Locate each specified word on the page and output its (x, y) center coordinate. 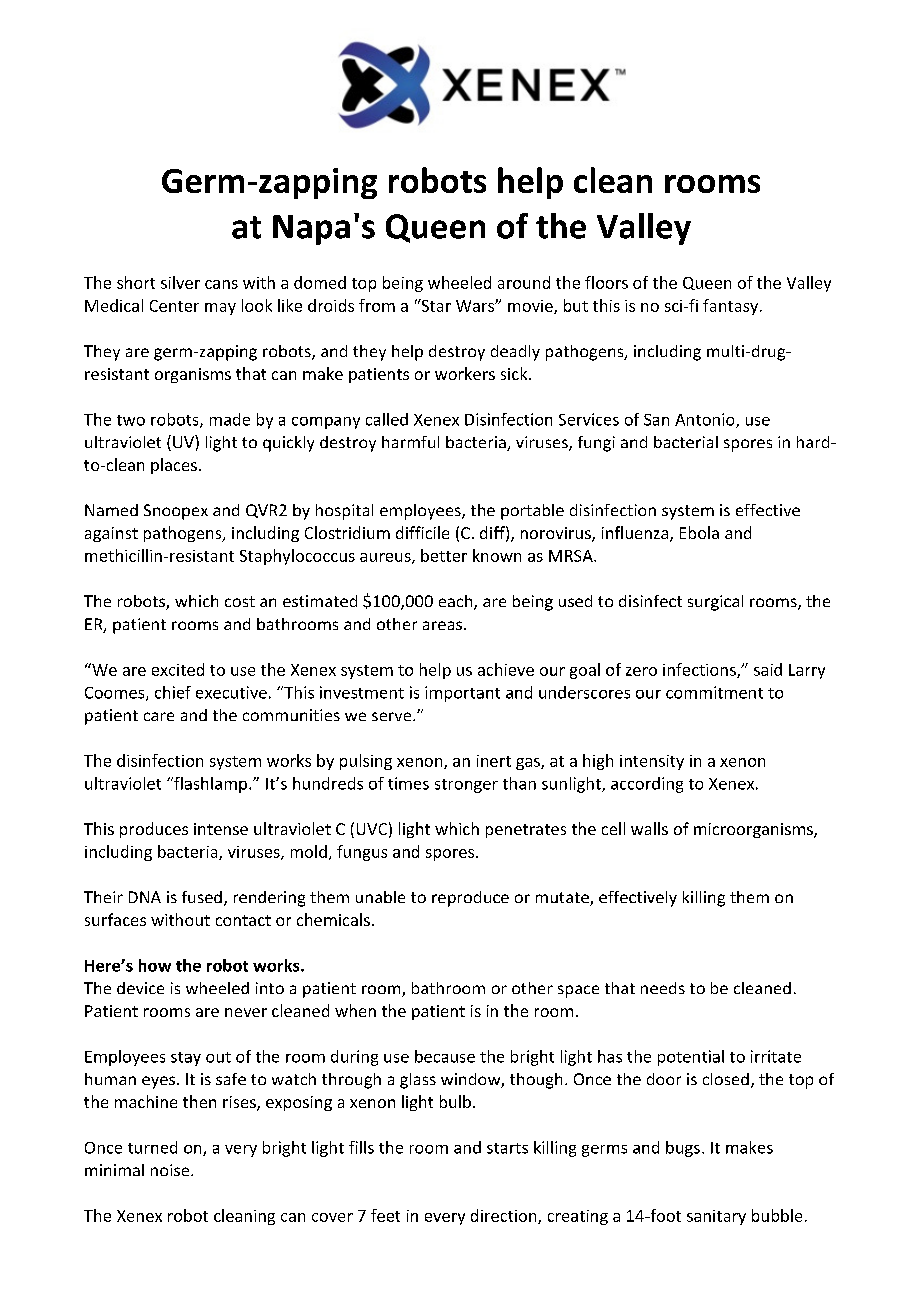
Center (174, 306)
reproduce (470, 899)
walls (649, 828)
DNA (145, 897)
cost (240, 601)
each (457, 602)
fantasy (732, 307)
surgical (715, 603)
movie (531, 307)
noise (171, 1170)
